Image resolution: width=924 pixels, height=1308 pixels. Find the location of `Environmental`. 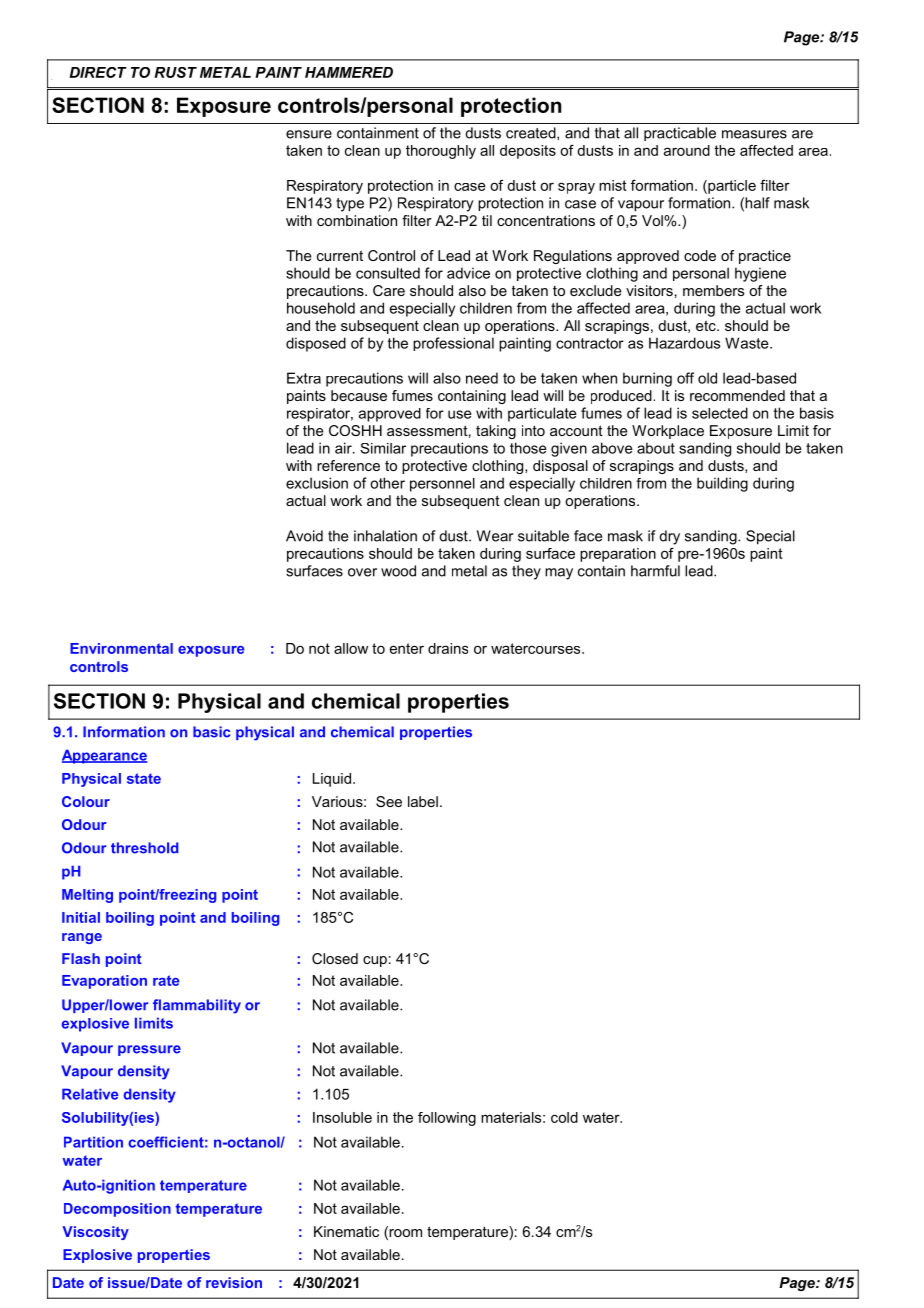

Environmental is located at coordinates (121, 648).
